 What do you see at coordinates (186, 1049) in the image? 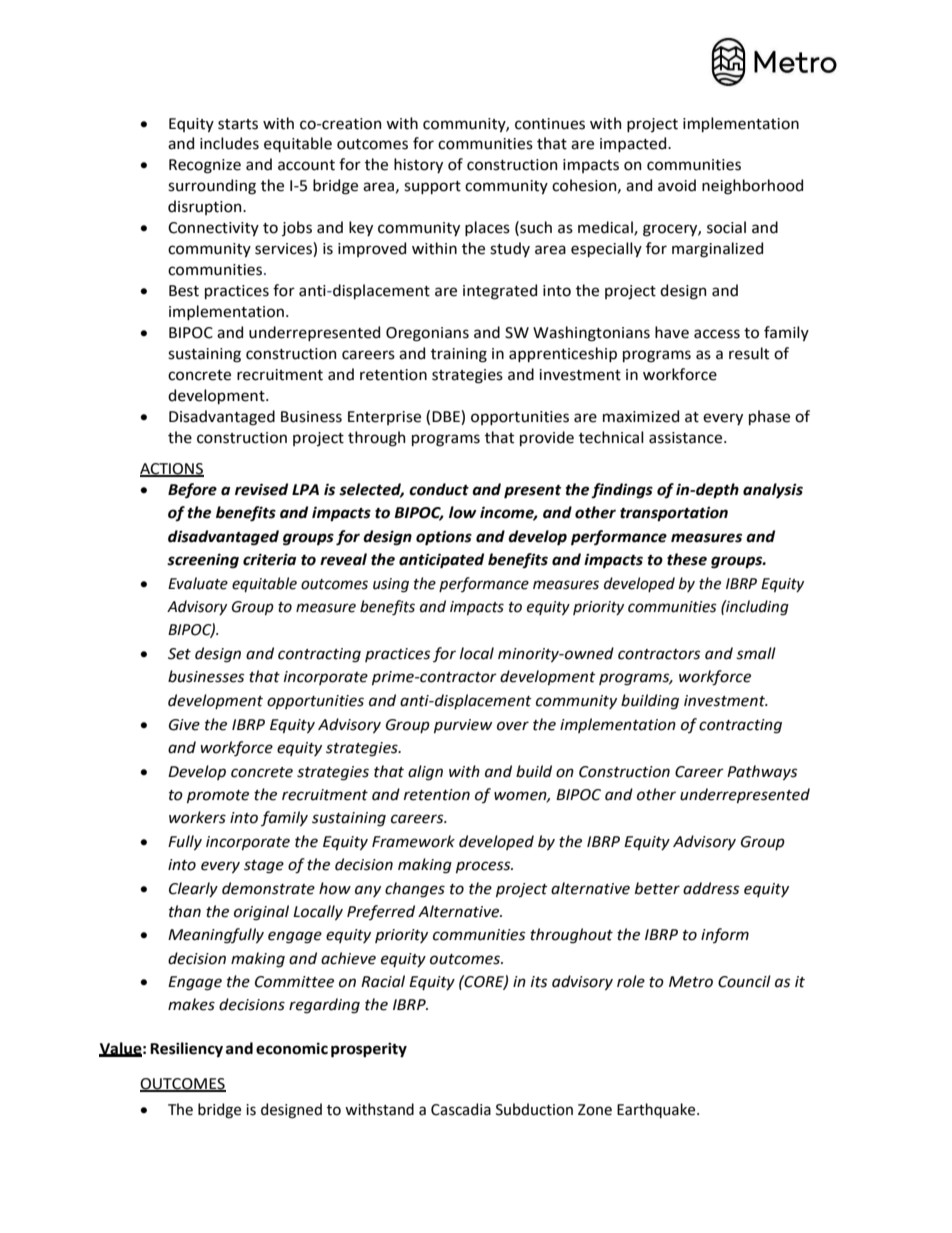
I see `Resiliency` at bounding box center [186, 1049].
